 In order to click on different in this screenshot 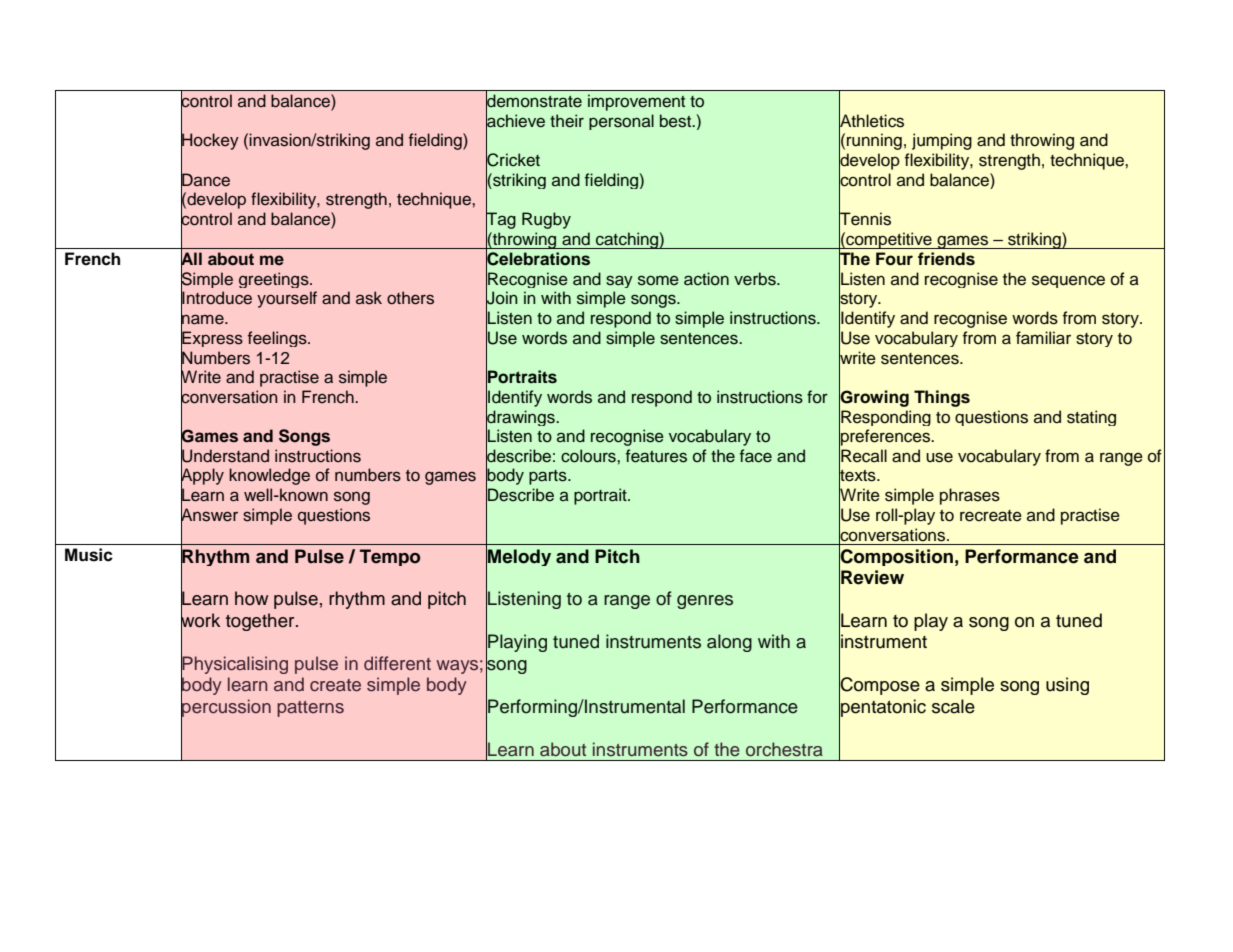, I will do `click(397, 663)`.
